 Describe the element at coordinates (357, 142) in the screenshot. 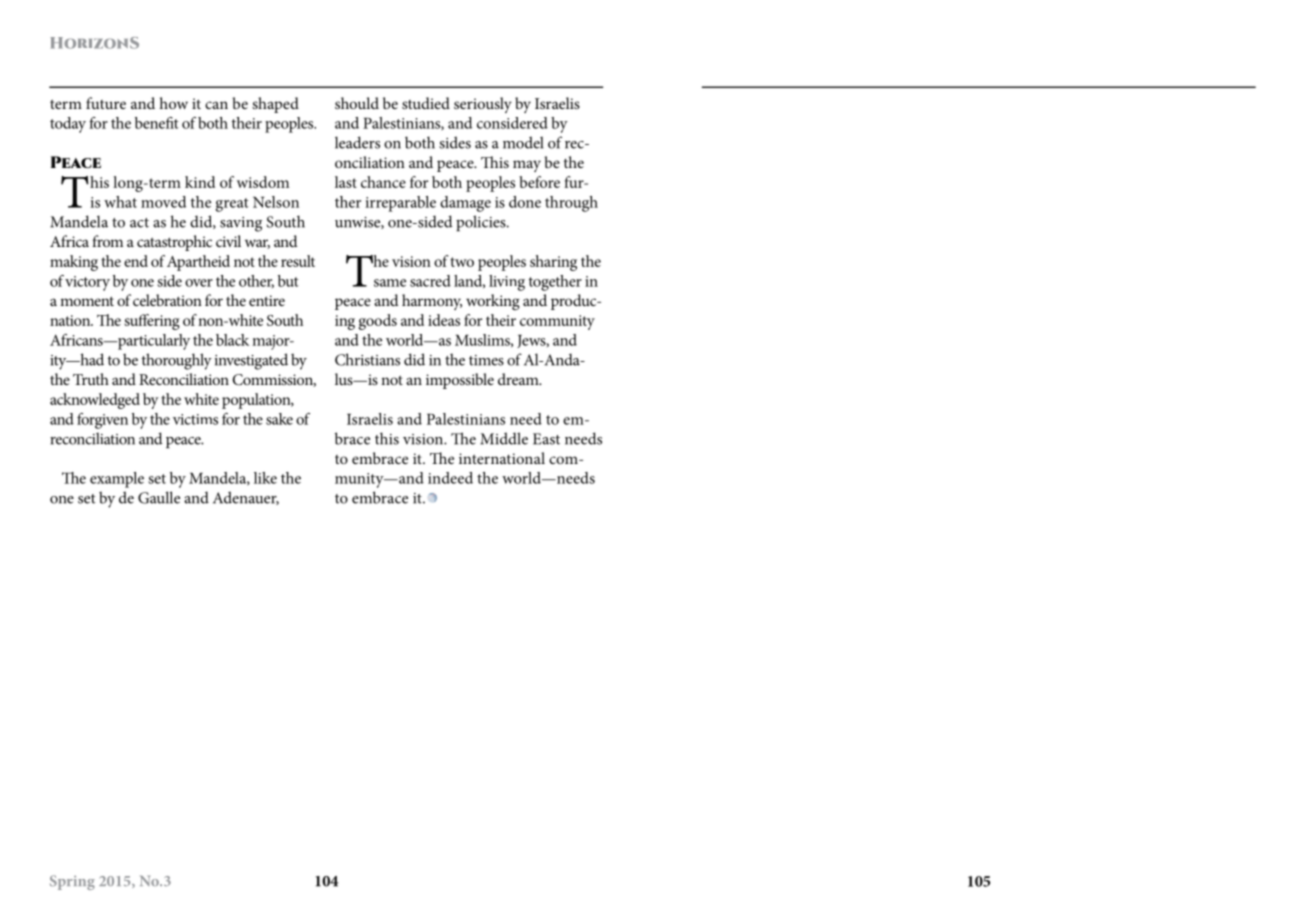

I see `leaders` at that location.
